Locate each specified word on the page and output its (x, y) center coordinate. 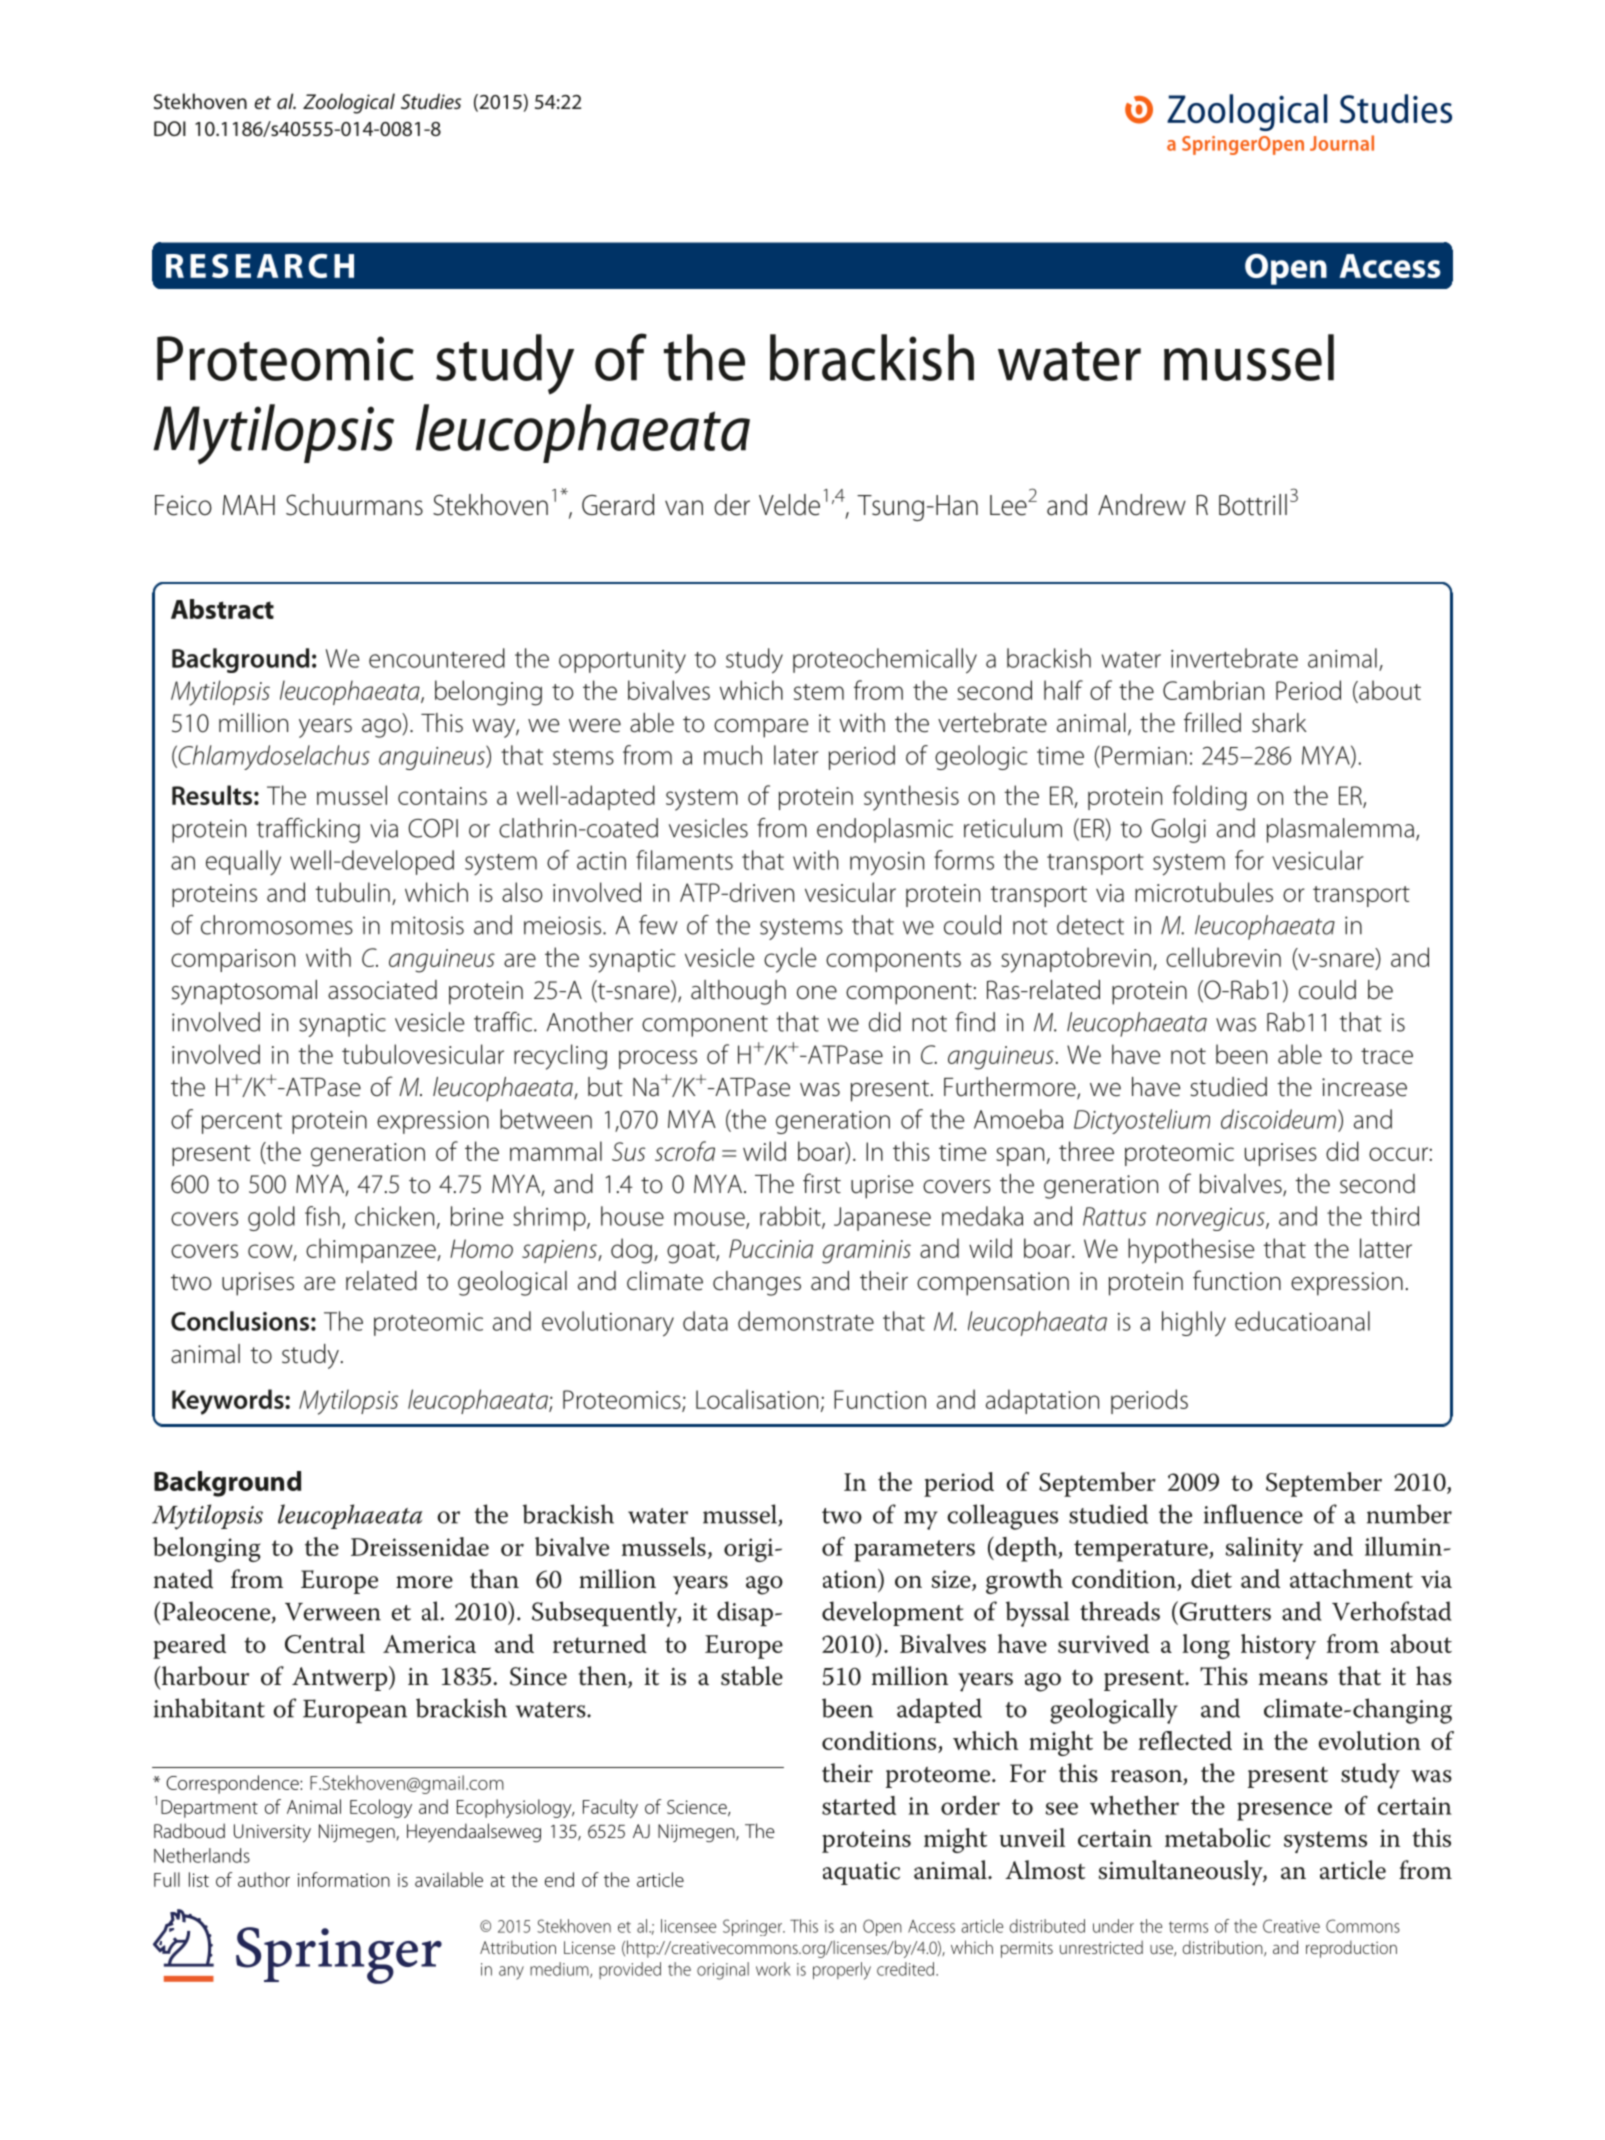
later (796, 755)
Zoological (349, 103)
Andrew (1142, 505)
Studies (431, 101)
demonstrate (806, 1321)
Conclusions (240, 1321)
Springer (753, 1927)
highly (1194, 1324)
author (264, 1879)
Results (212, 795)
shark (1279, 723)
